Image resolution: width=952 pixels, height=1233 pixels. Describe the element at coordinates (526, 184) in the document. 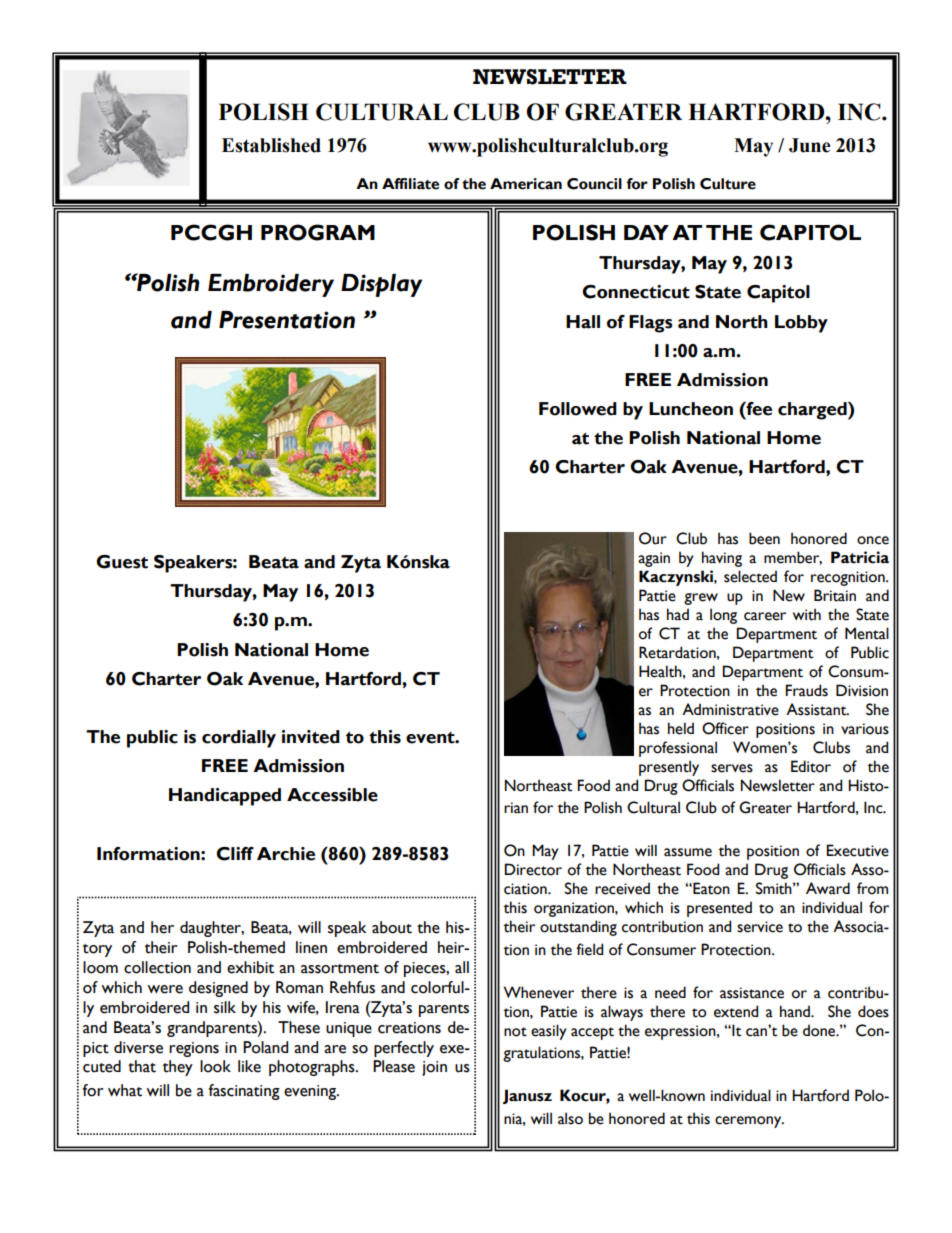

I see `American` at that location.
